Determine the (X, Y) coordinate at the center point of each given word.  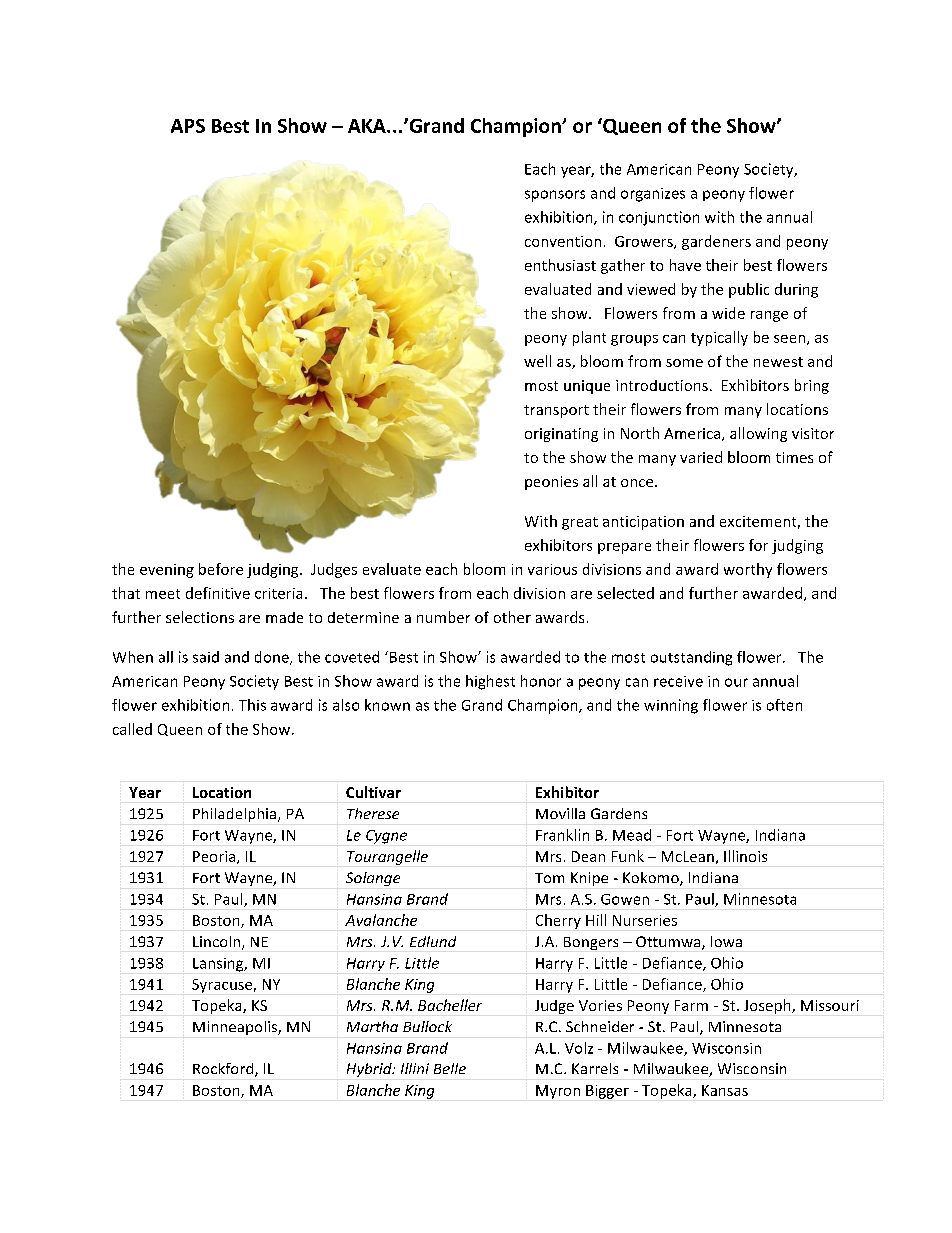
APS (188, 126)
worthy (748, 570)
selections (200, 617)
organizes (653, 195)
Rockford (224, 1070)
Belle (450, 1068)
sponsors (555, 196)
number (443, 617)
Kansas (725, 1090)
